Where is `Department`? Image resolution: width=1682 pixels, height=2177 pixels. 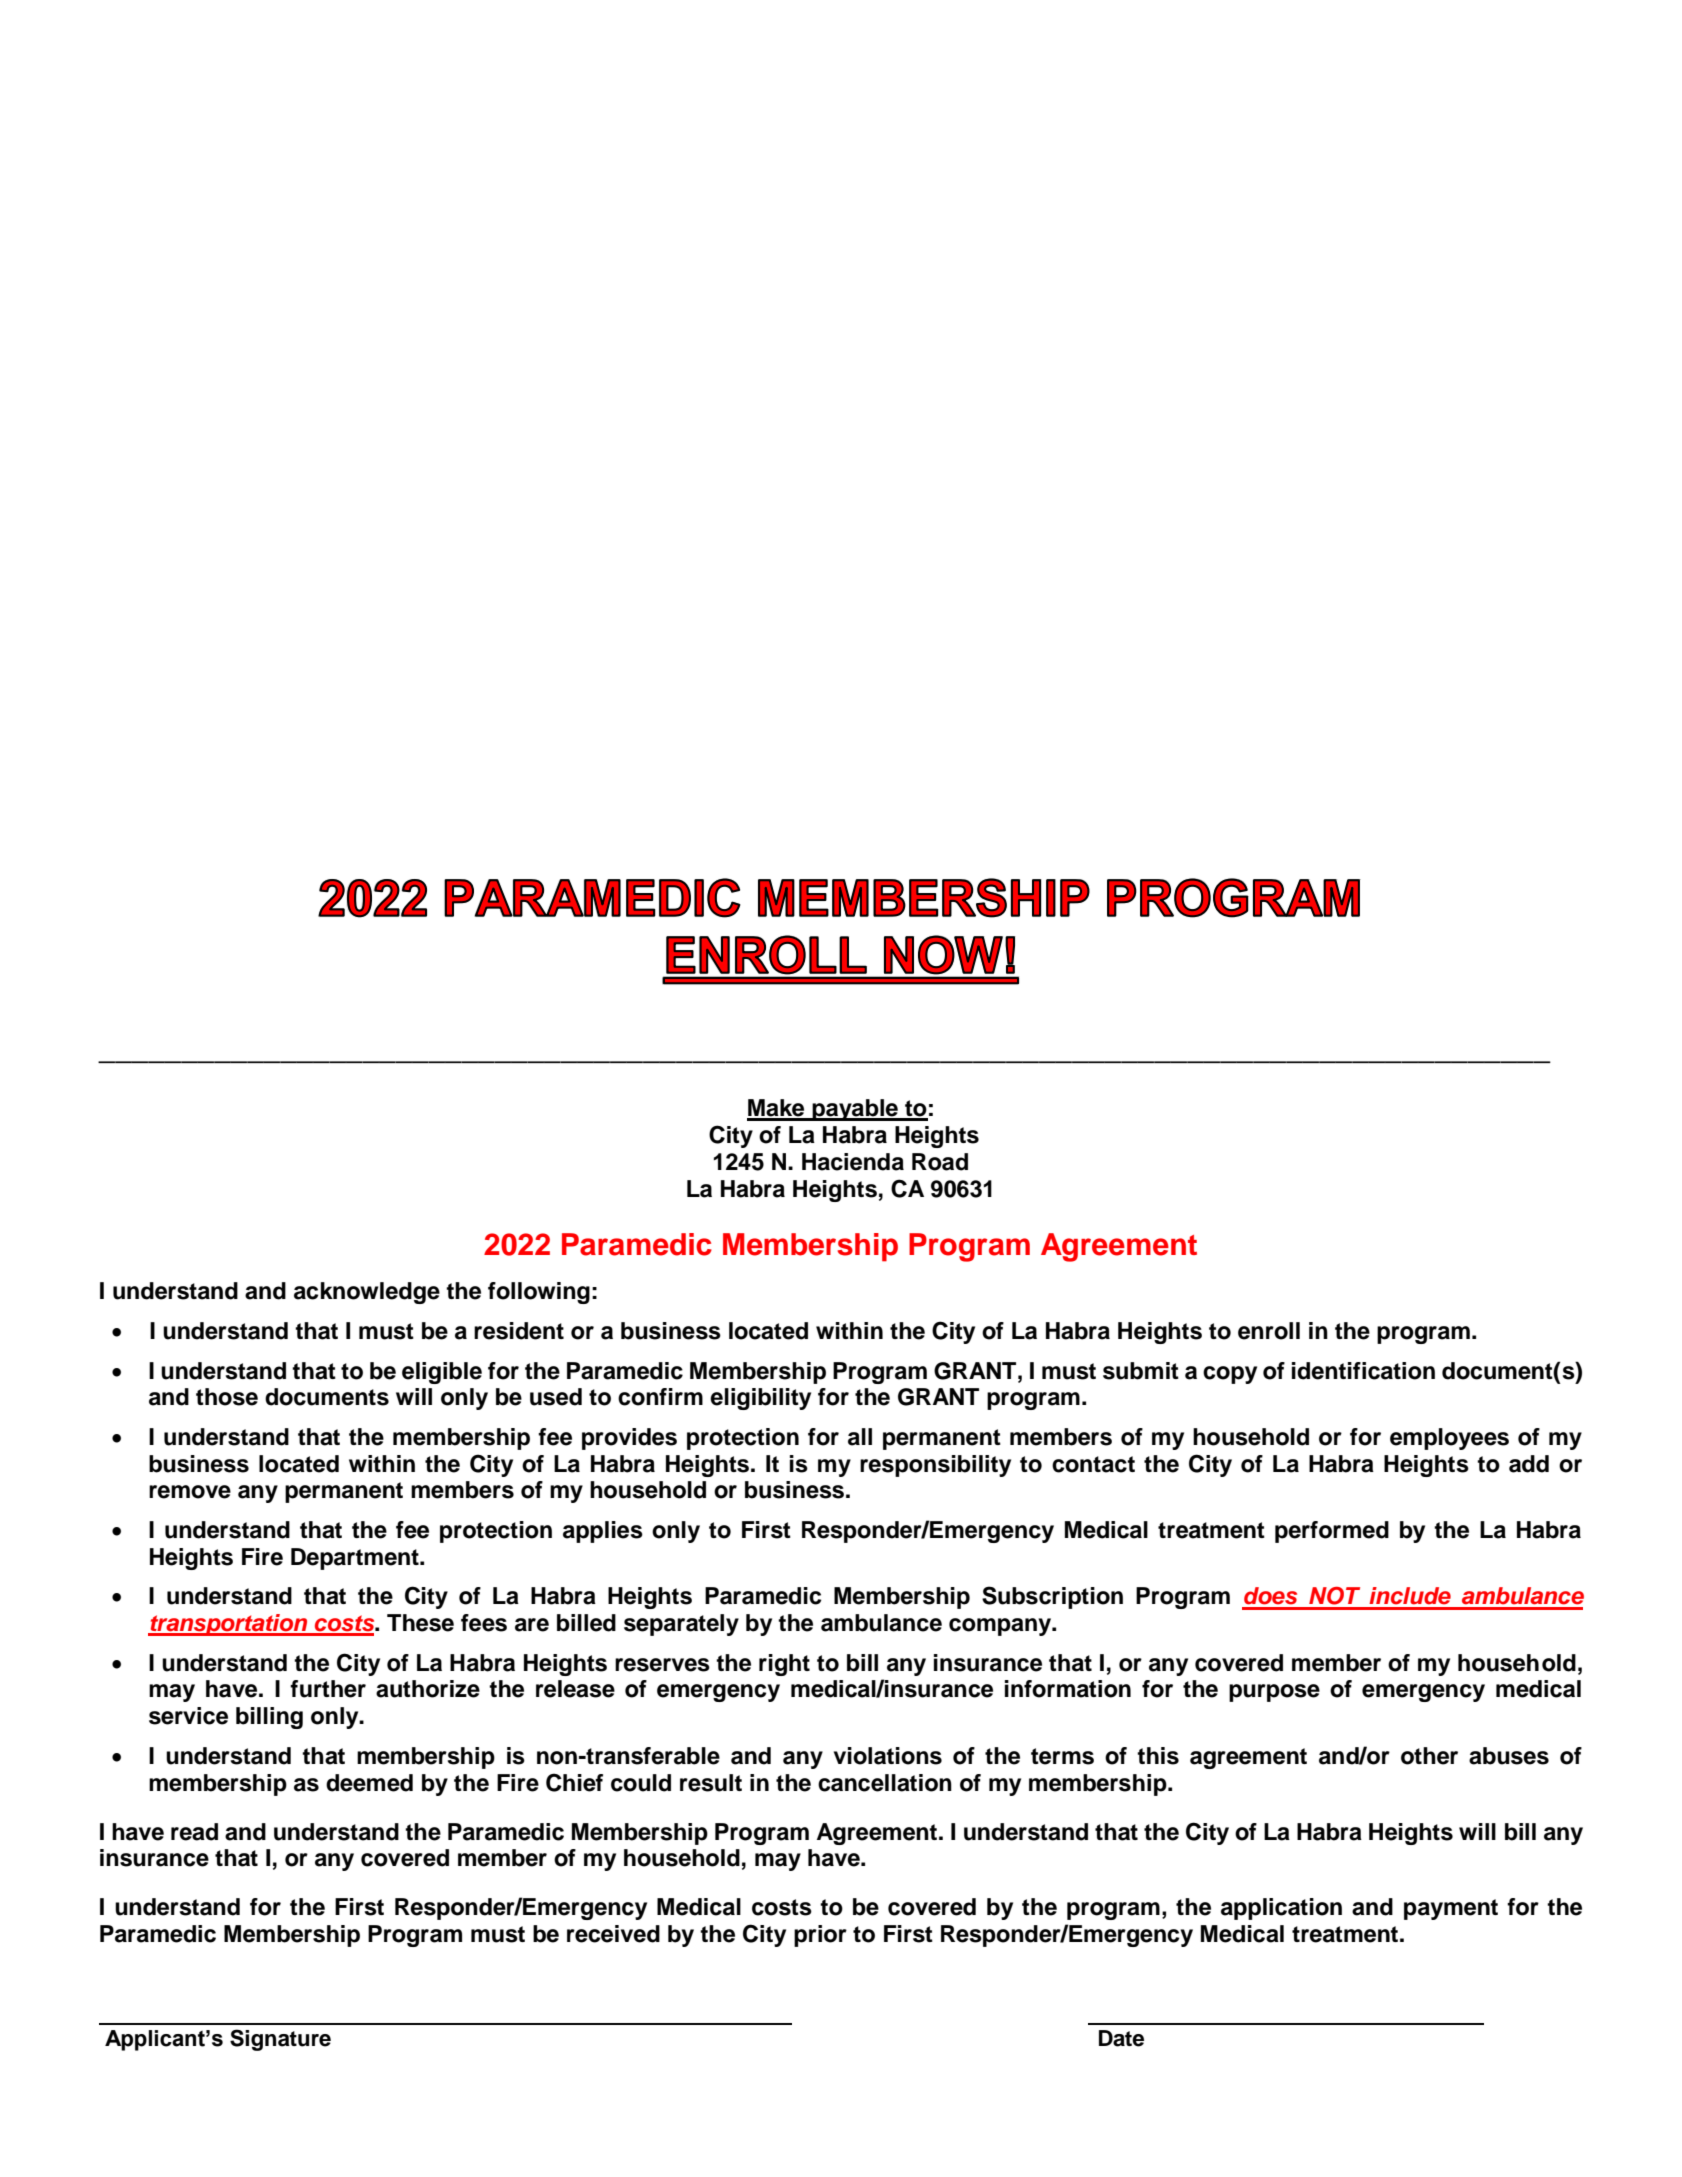
Department is located at coordinates (356, 1559).
